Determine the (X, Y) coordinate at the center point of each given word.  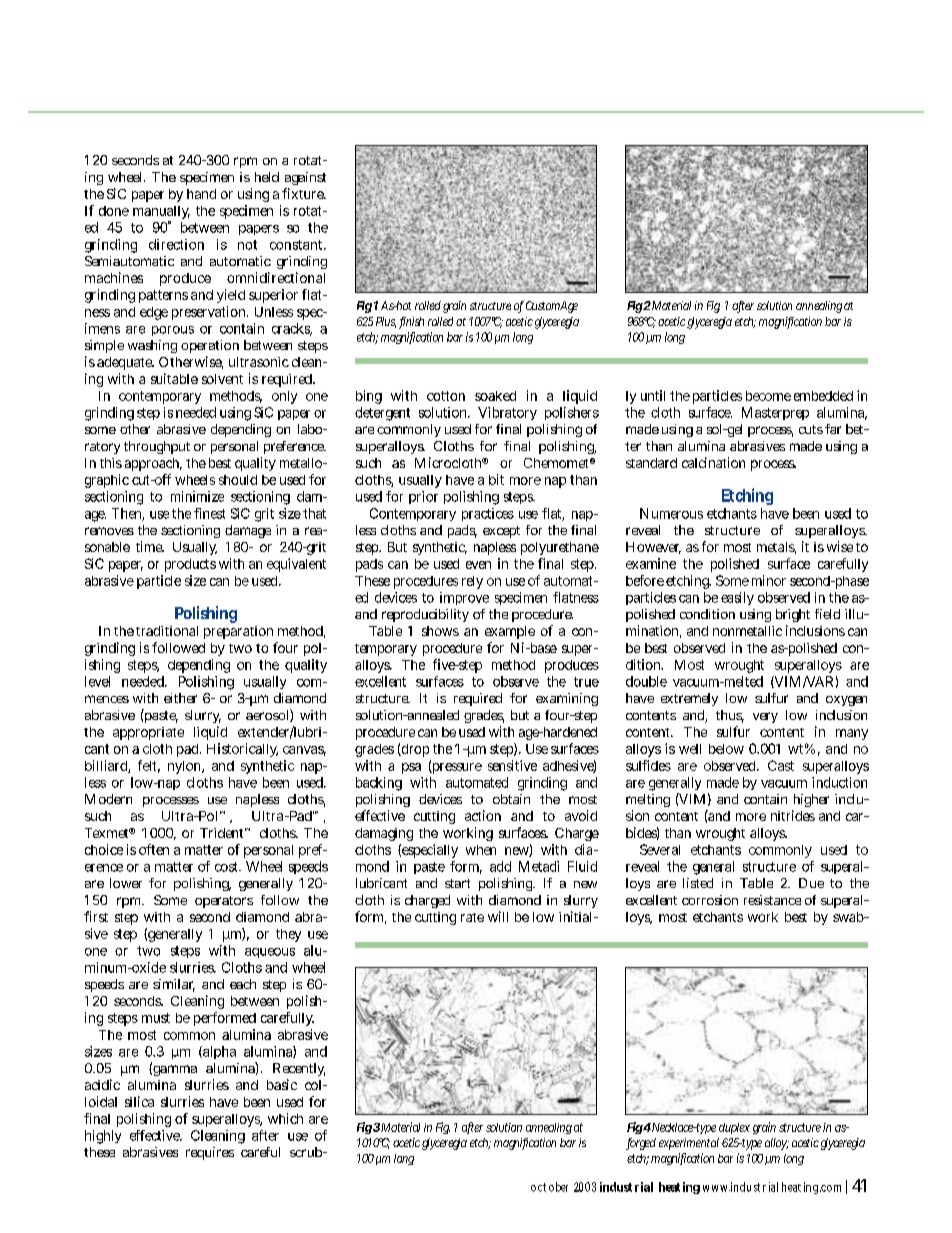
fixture (304, 193)
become (768, 396)
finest (209, 513)
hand (201, 194)
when (481, 850)
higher (811, 800)
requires (210, 1153)
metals (776, 548)
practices (488, 514)
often (154, 849)
